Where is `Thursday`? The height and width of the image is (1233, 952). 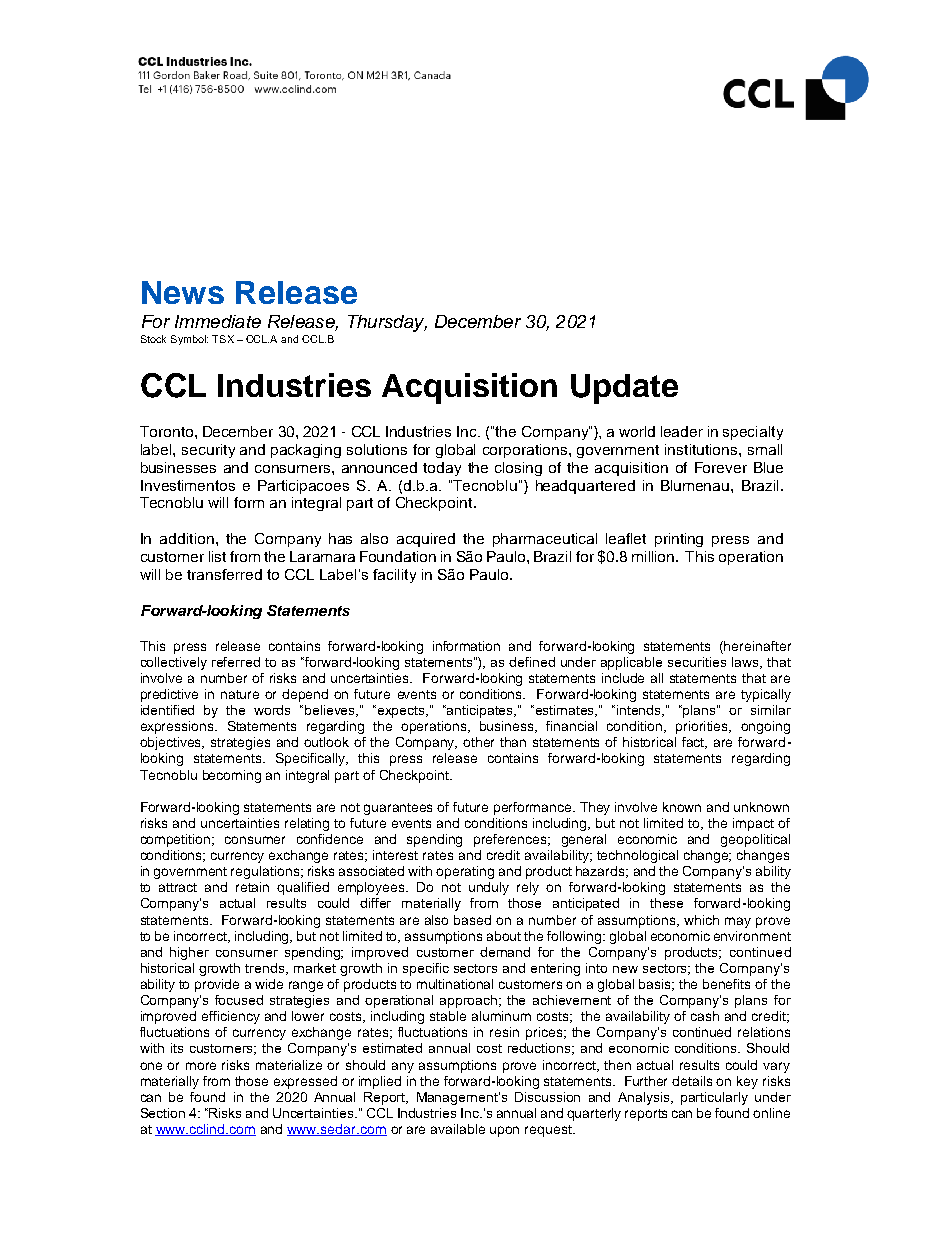
Thursday is located at coordinates (387, 323).
